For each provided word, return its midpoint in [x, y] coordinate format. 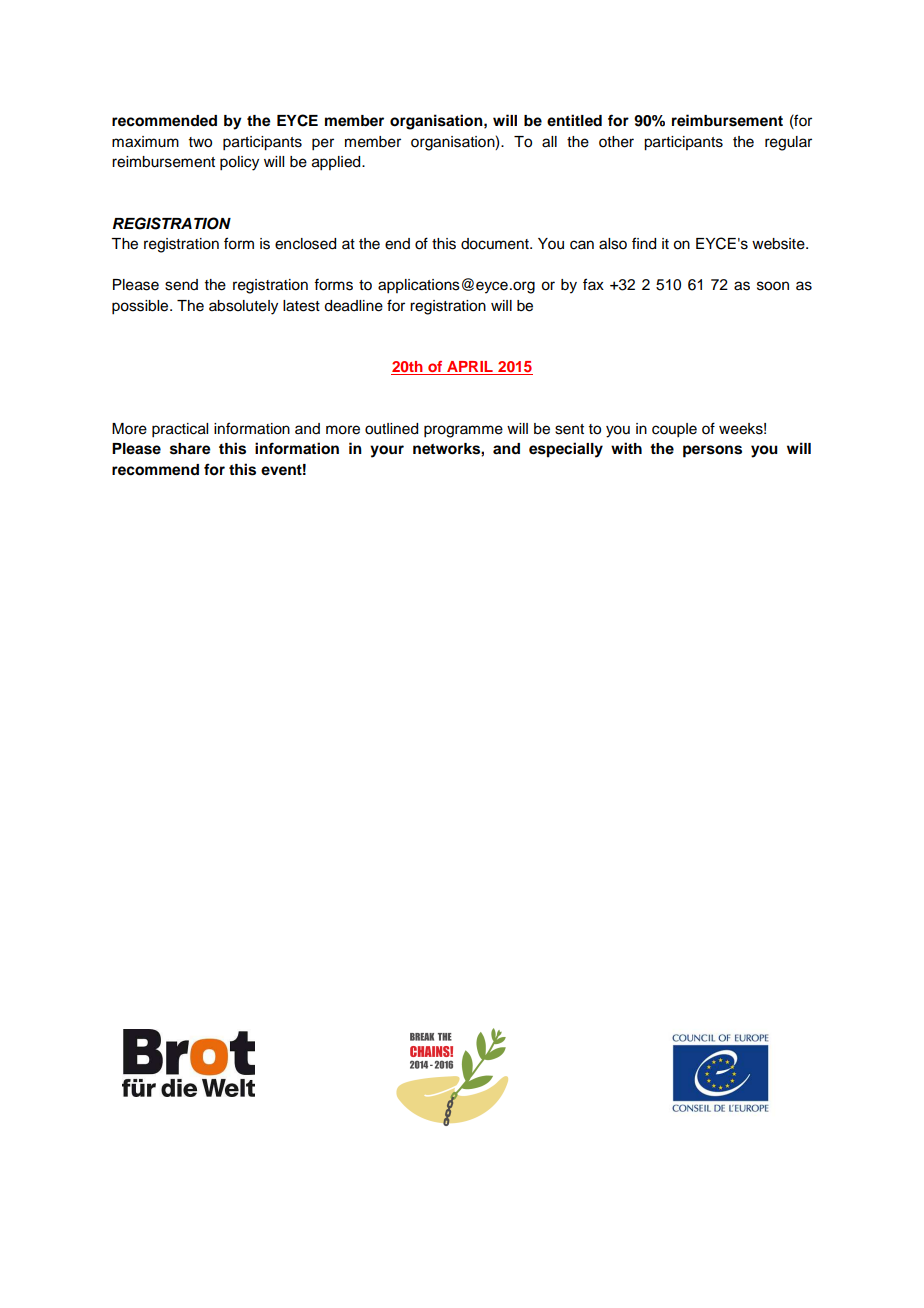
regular [788, 143]
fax [593, 284]
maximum [145, 142]
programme [463, 431]
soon [773, 286]
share [190, 449]
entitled [574, 120]
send [181, 285]
